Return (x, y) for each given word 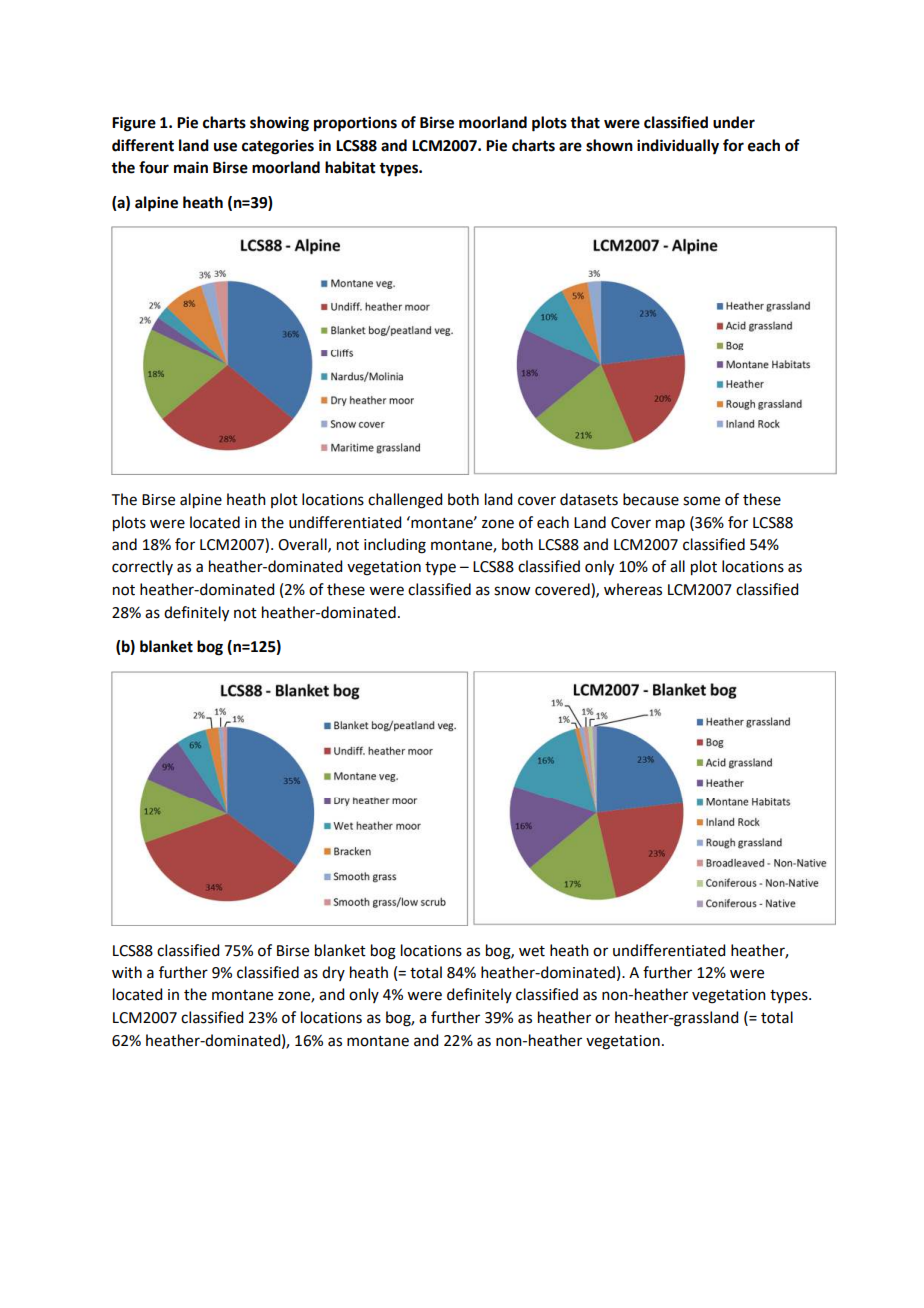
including (395, 546)
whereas (633, 589)
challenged (405, 501)
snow (512, 591)
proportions (355, 124)
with (127, 972)
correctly (142, 567)
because (651, 499)
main (191, 167)
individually (678, 147)
